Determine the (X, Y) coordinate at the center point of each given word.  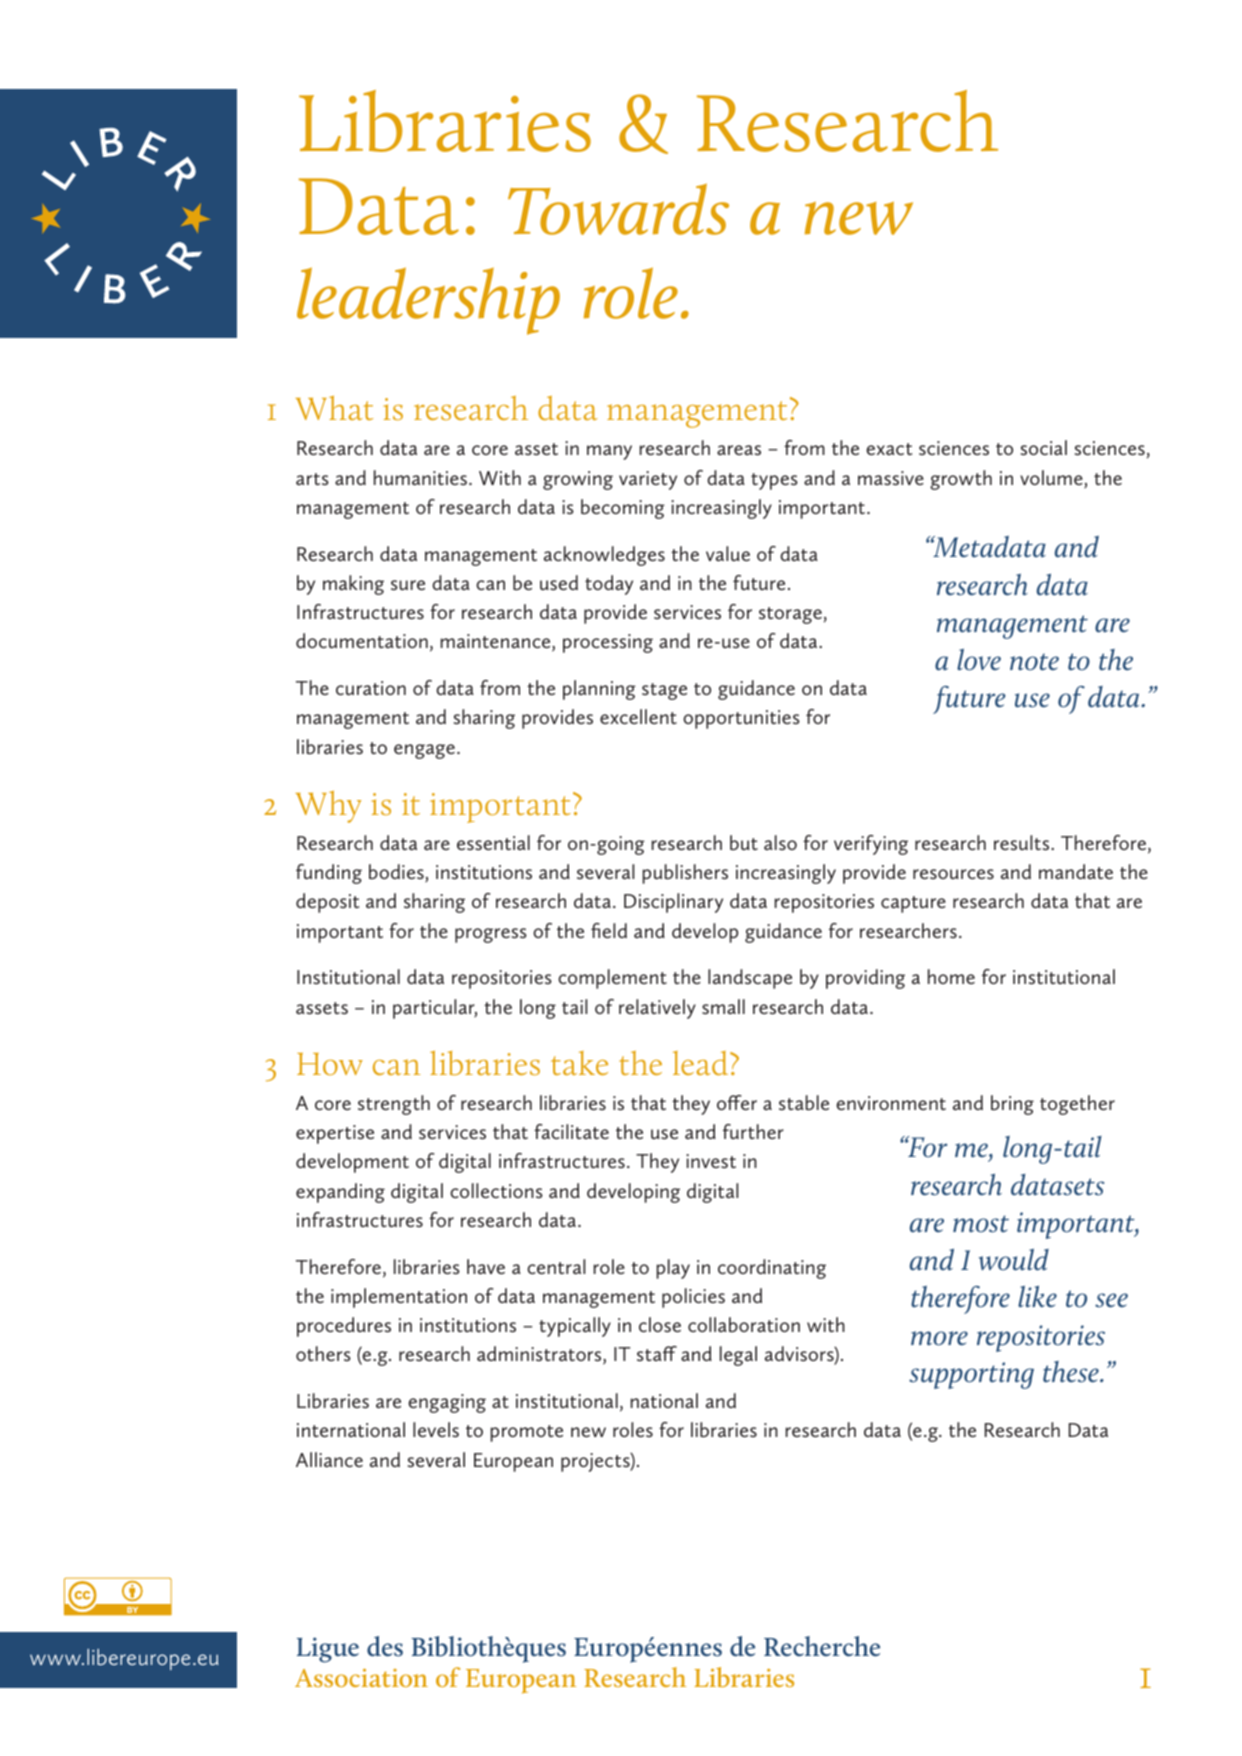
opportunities (741, 719)
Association (361, 1678)
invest (711, 1161)
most (981, 1224)
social (1044, 448)
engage (424, 751)
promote (527, 1433)
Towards (618, 209)
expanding (340, 1193)
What (334, 408)
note (1034, 662)
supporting (971, 1375)
